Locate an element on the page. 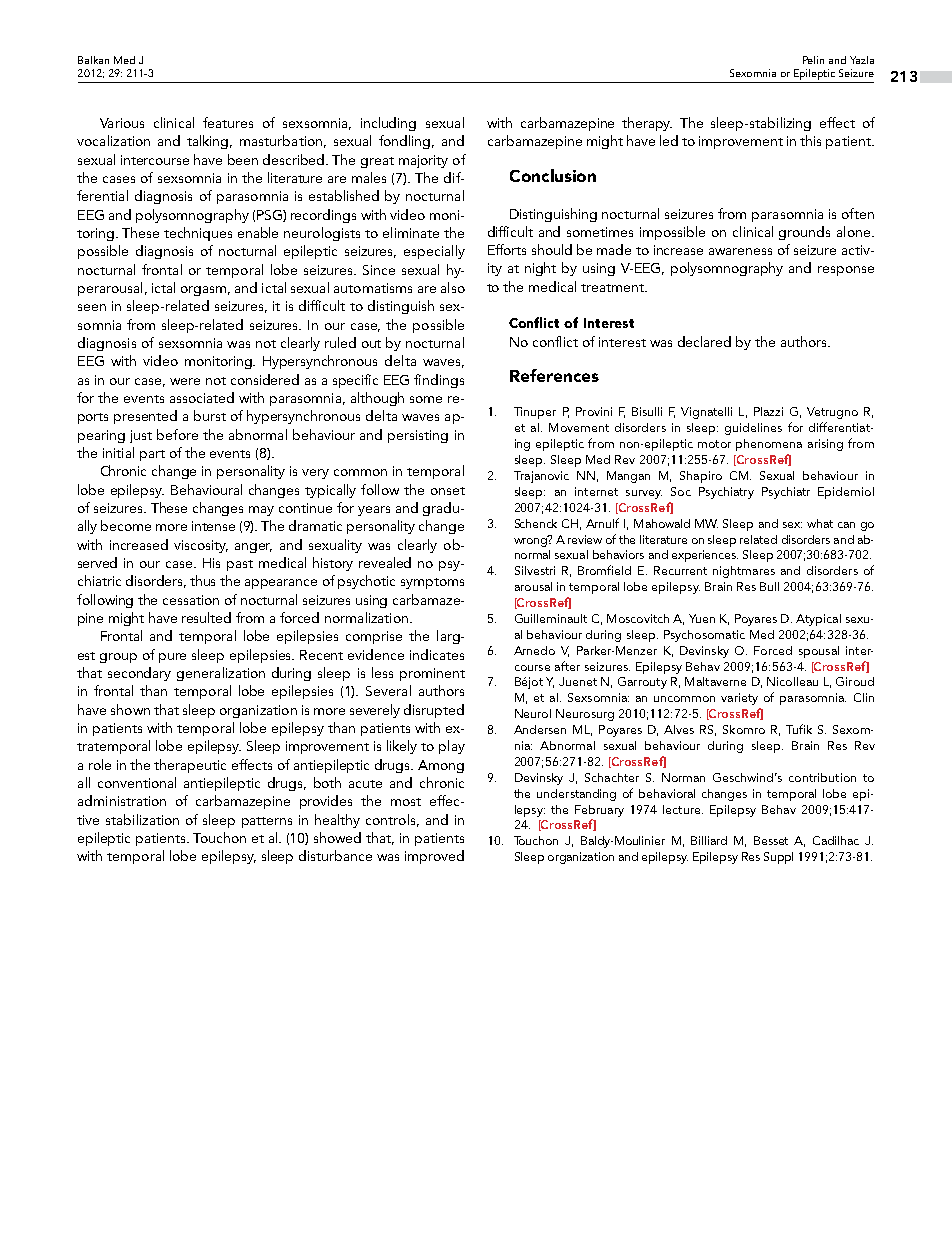  this is located at coordinates (810, 140).
